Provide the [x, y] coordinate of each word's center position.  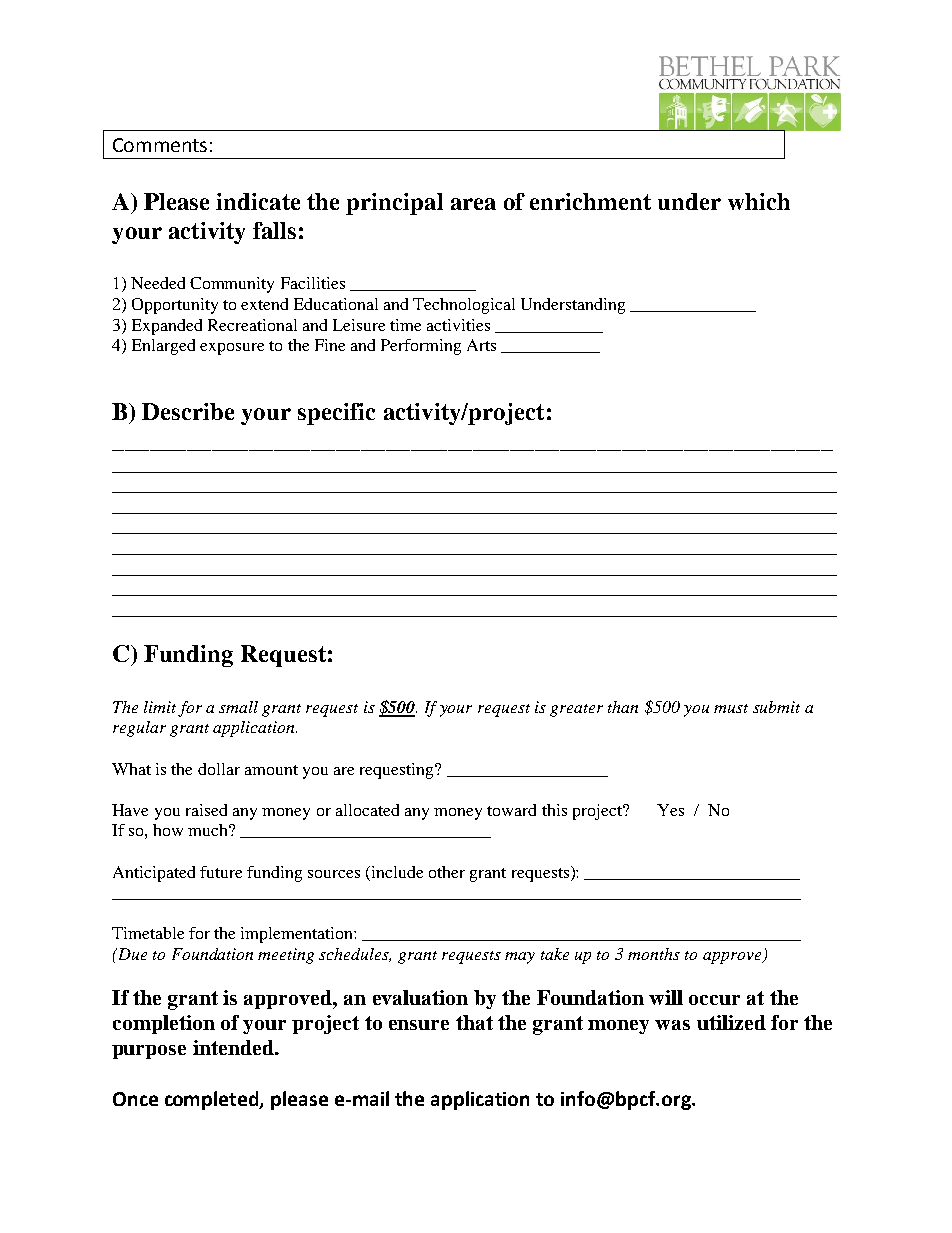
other [447, 872]
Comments [160, 145]
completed [213, 1100]
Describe [188, 411]
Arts [481, 345]
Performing [421, 347]
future [221, 872]
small [238, 707]
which [759, 201]
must [731, 708]
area [473, 204]
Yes [670, 810]
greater [576, 710]
